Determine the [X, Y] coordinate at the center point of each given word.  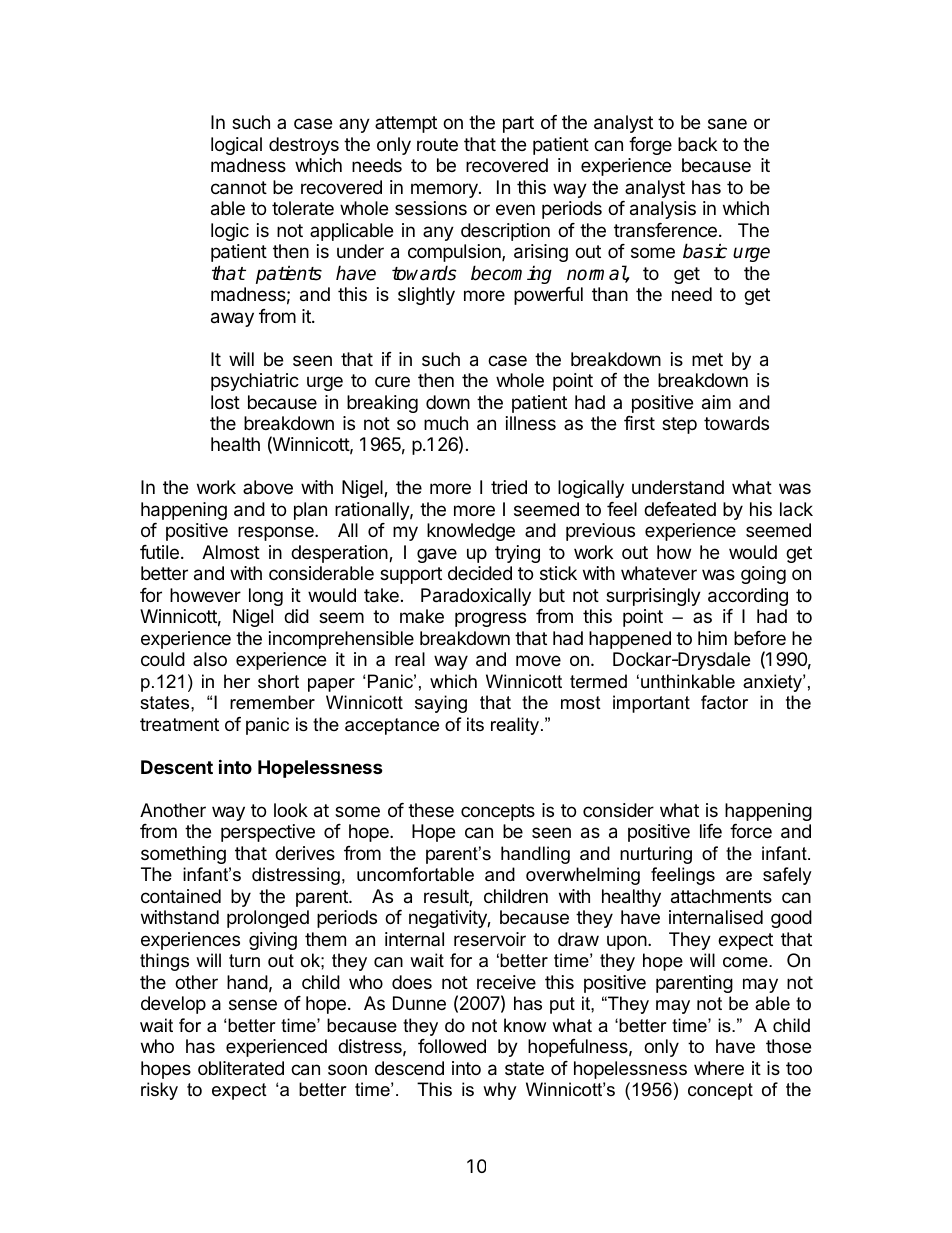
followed [452, 1046]
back [697, 144]
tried [509, 487]
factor [724, 702]
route [437, 144]
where [719, 1068]
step [679, 425]
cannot [239, 188]
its [475, 724]
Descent [177, 767]
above [268, 487]
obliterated [241, 1068]
